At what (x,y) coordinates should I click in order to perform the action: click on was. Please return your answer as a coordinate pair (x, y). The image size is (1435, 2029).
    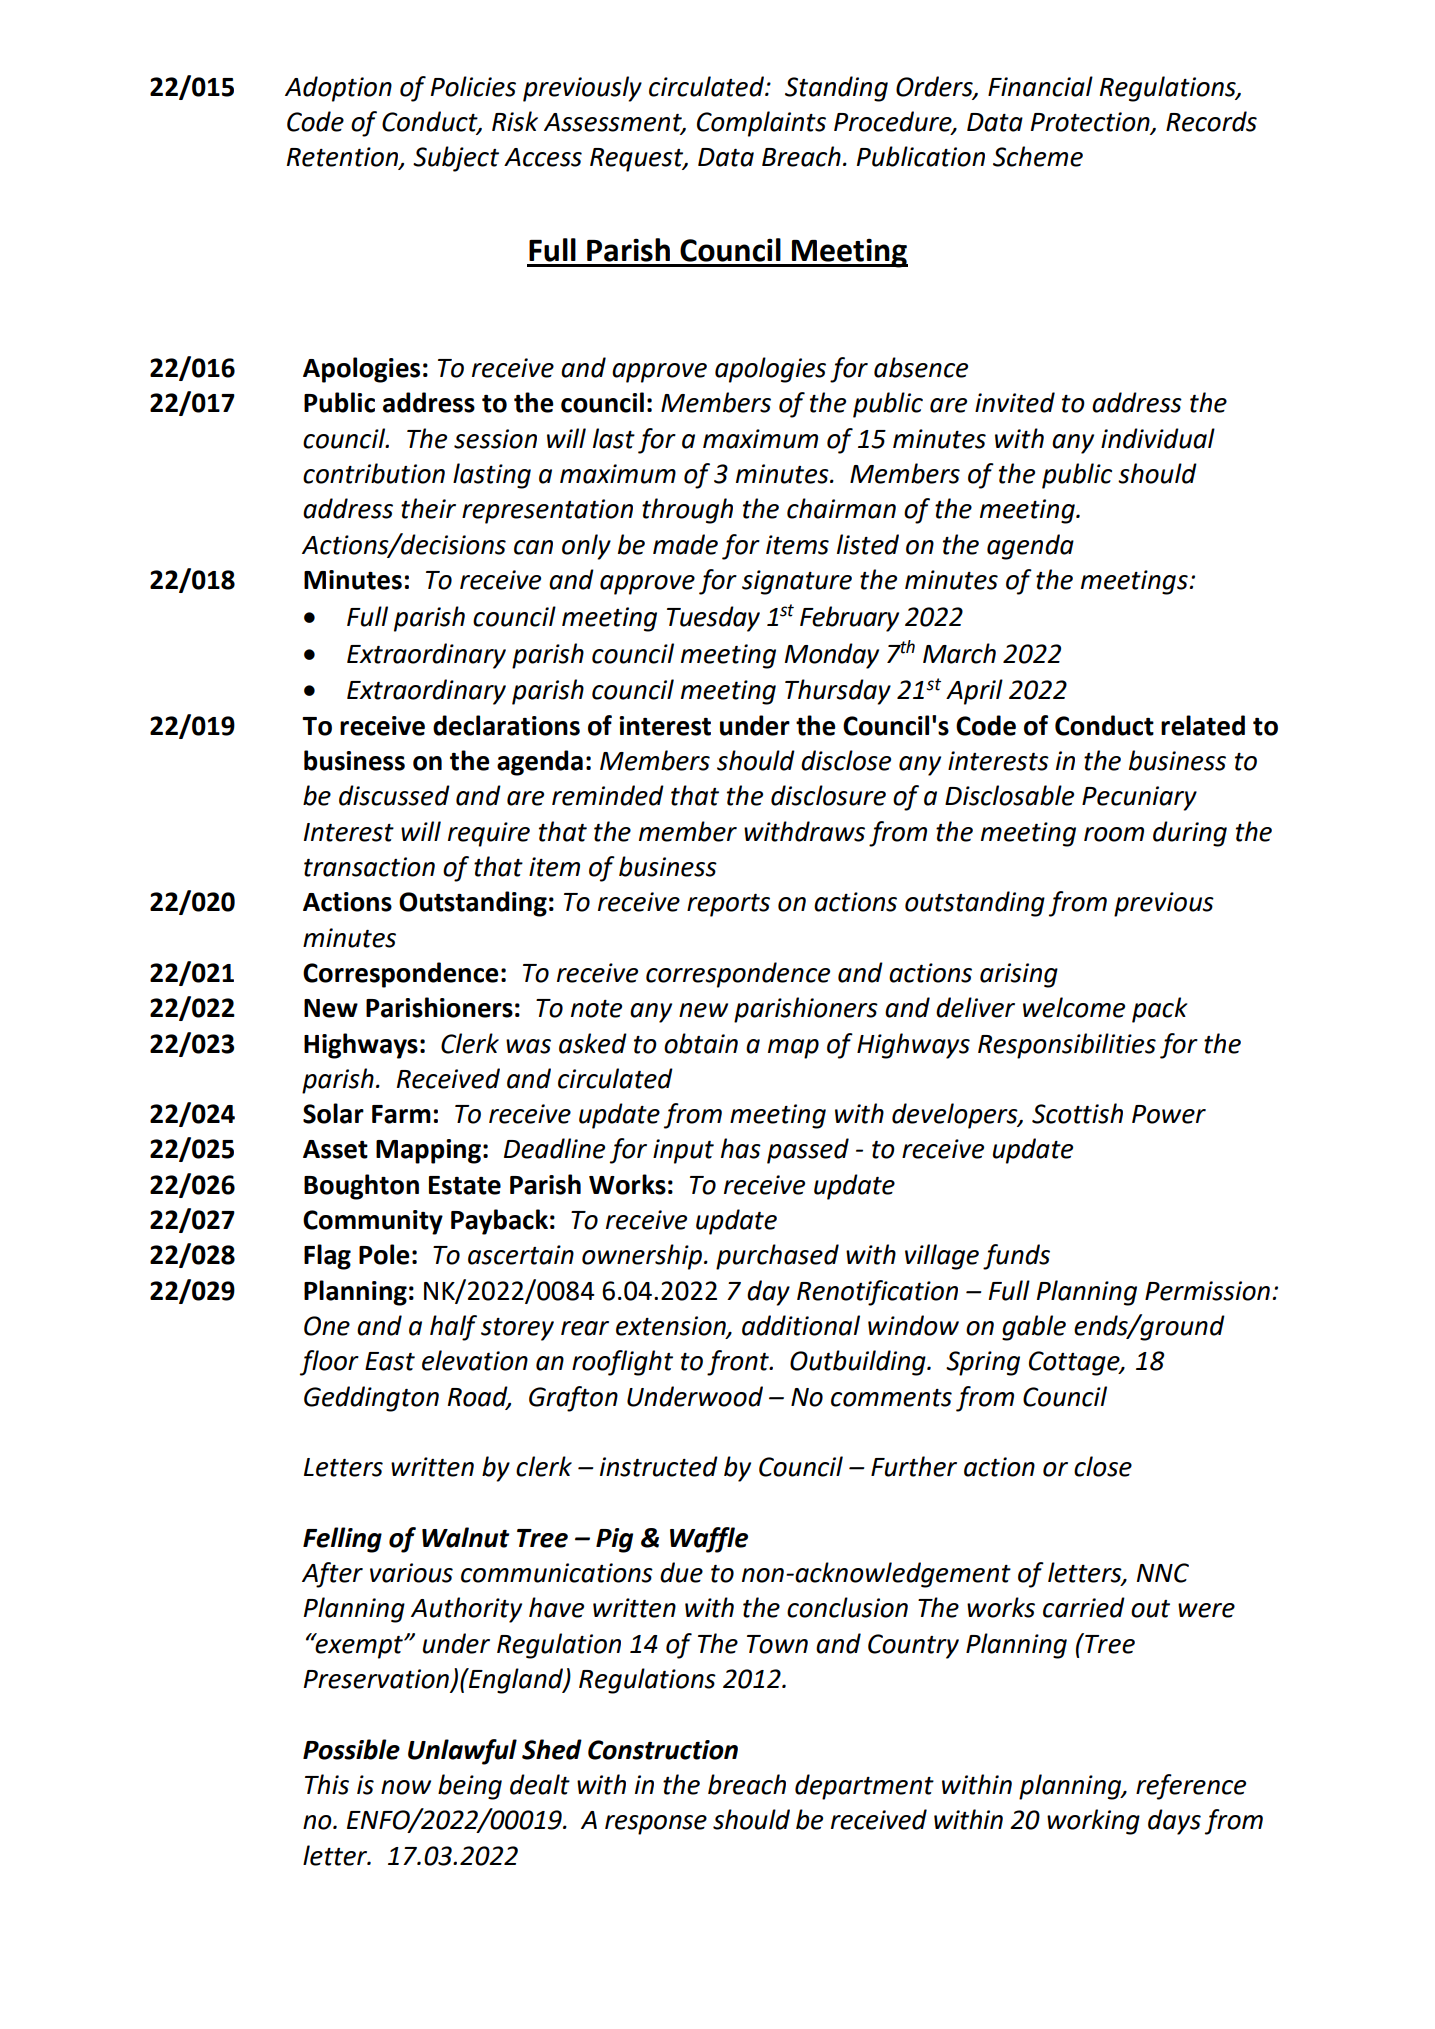
    Looking at the image, I should click on (528, 1046).
